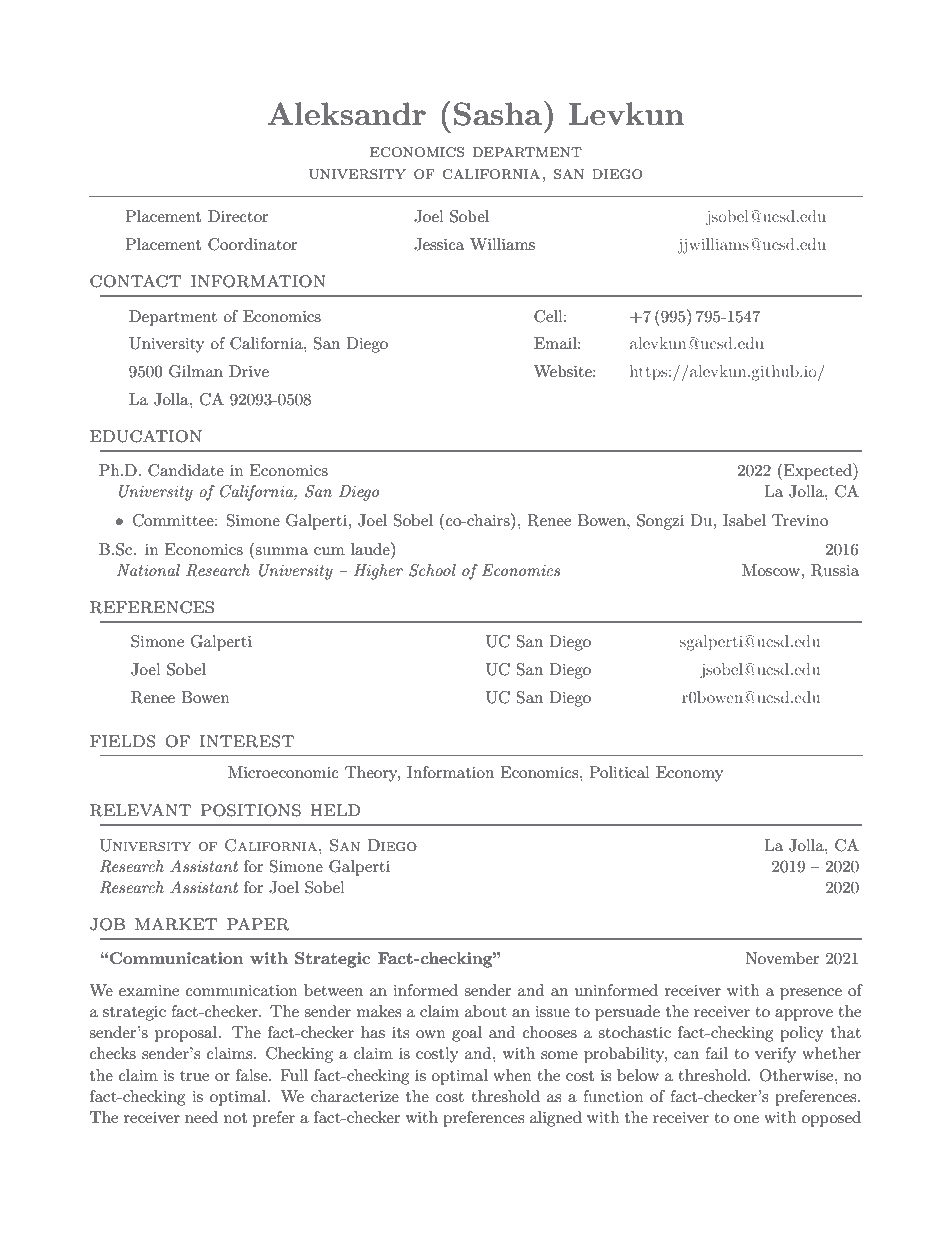 Image resolution: width=952 pixels, height=1233 pixels. I want to click on Economy, so click(689, 774).
